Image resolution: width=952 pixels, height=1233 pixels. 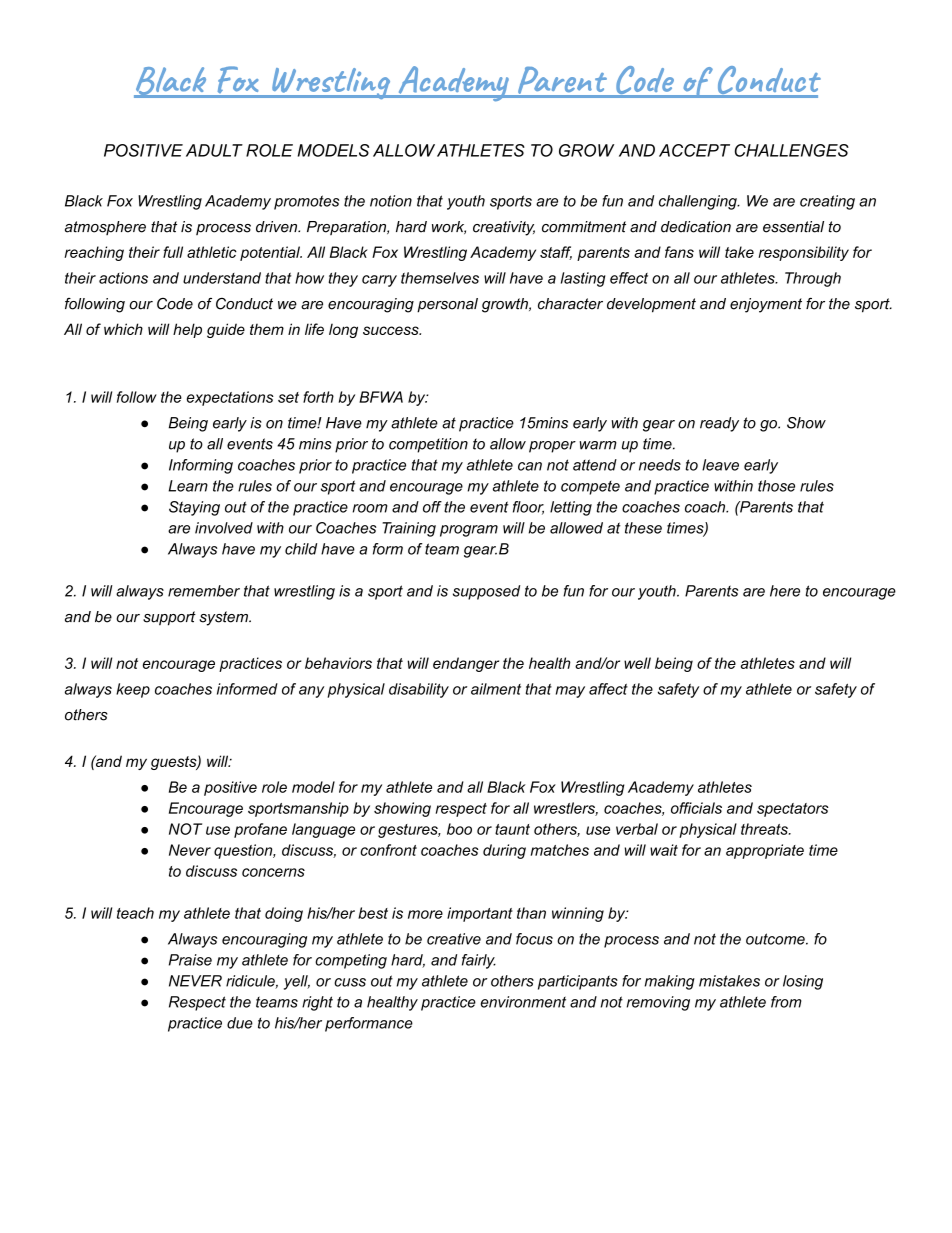 What do you see at coordinates (699, 202) in the screenshot?
I see `challenging` at bounding box center [699, 202].
